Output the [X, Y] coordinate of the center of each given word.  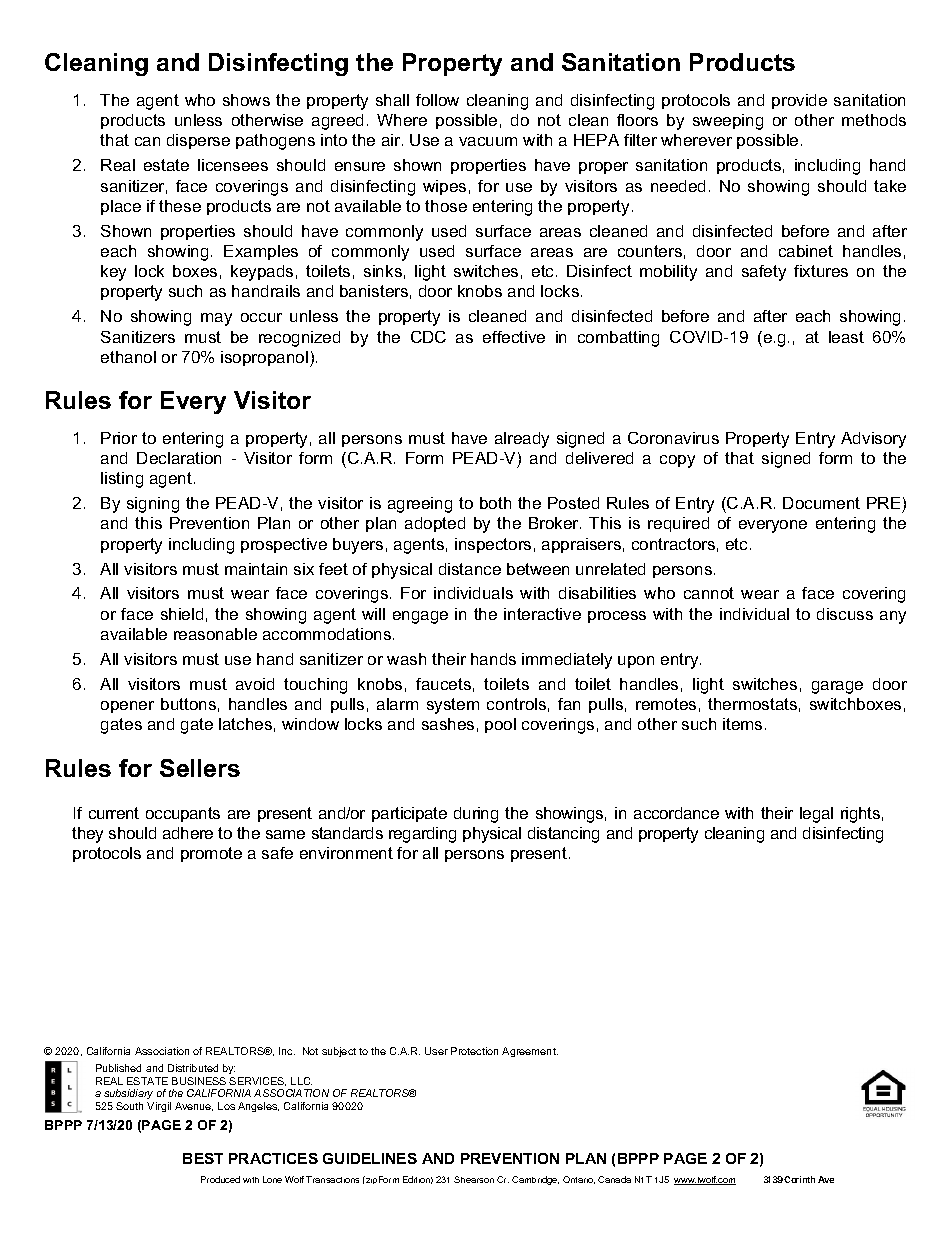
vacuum [488, 141]
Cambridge [535, 1180]
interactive [542, 614]
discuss [845, 614]
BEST [203, 1158]
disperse [198, 141]
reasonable [215, 634]
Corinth [799, 1179]
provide [799, 101]
